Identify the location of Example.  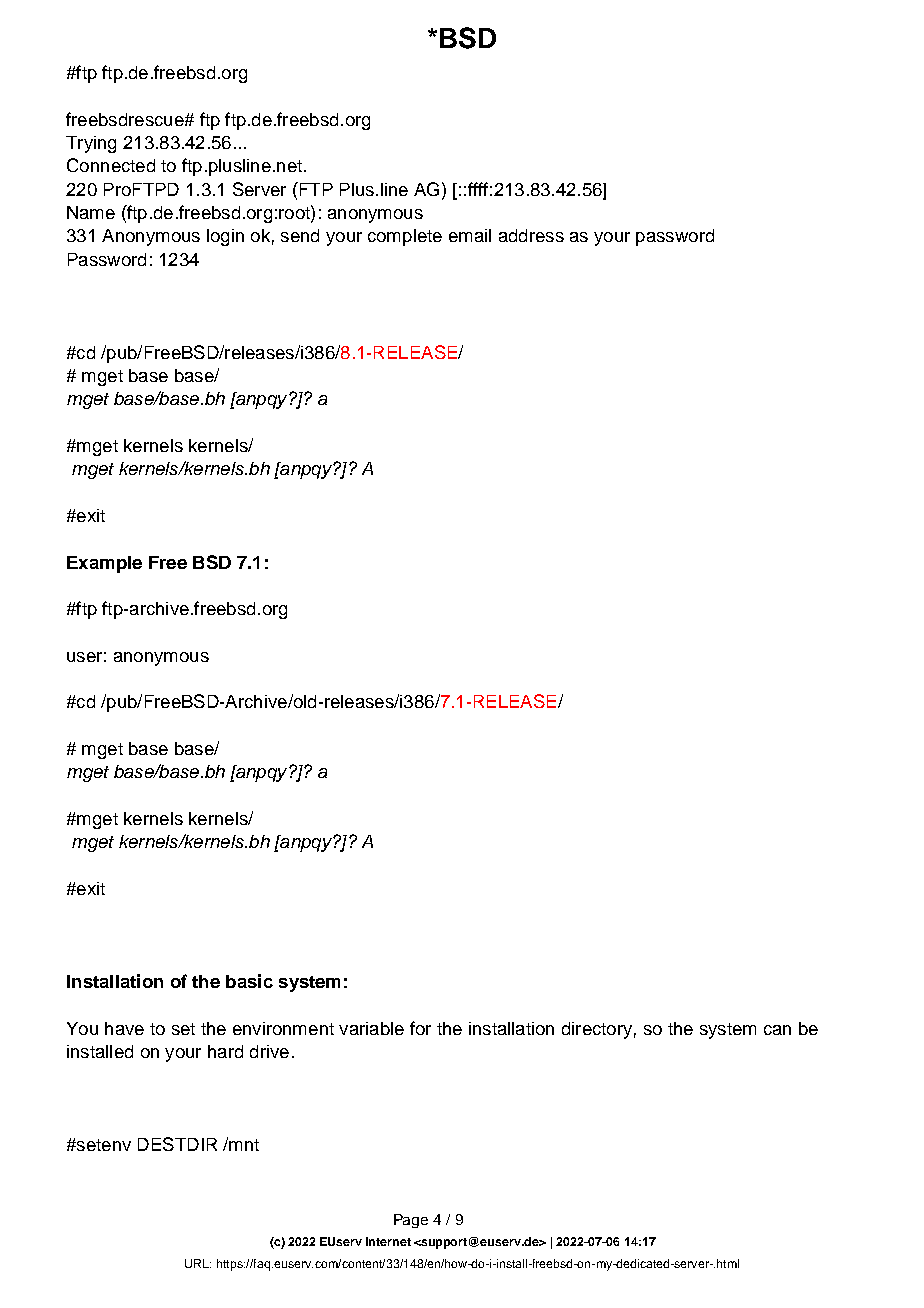
(104, 564).
